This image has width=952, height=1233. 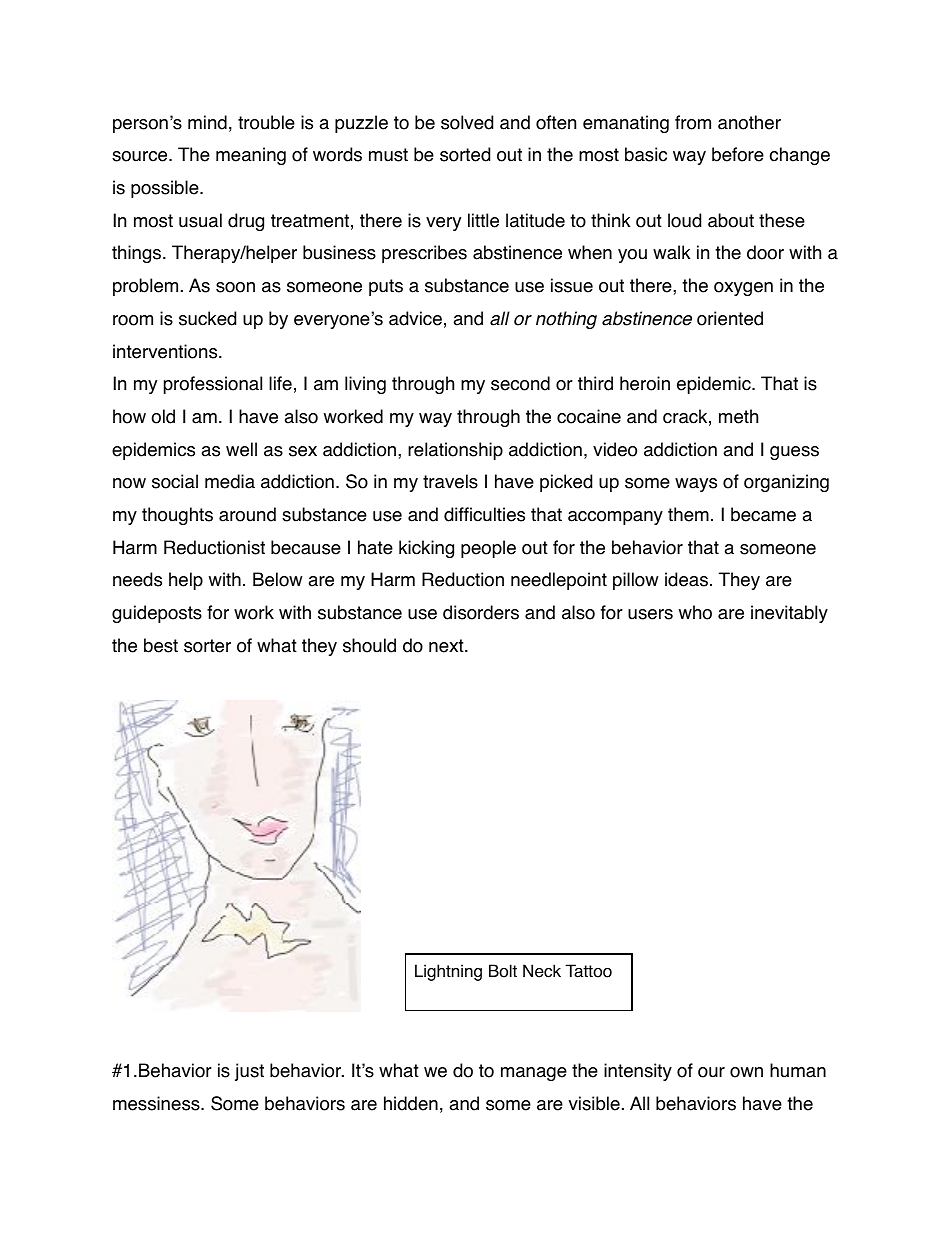 I want to click on sorted, so click(x=465, y=154).
